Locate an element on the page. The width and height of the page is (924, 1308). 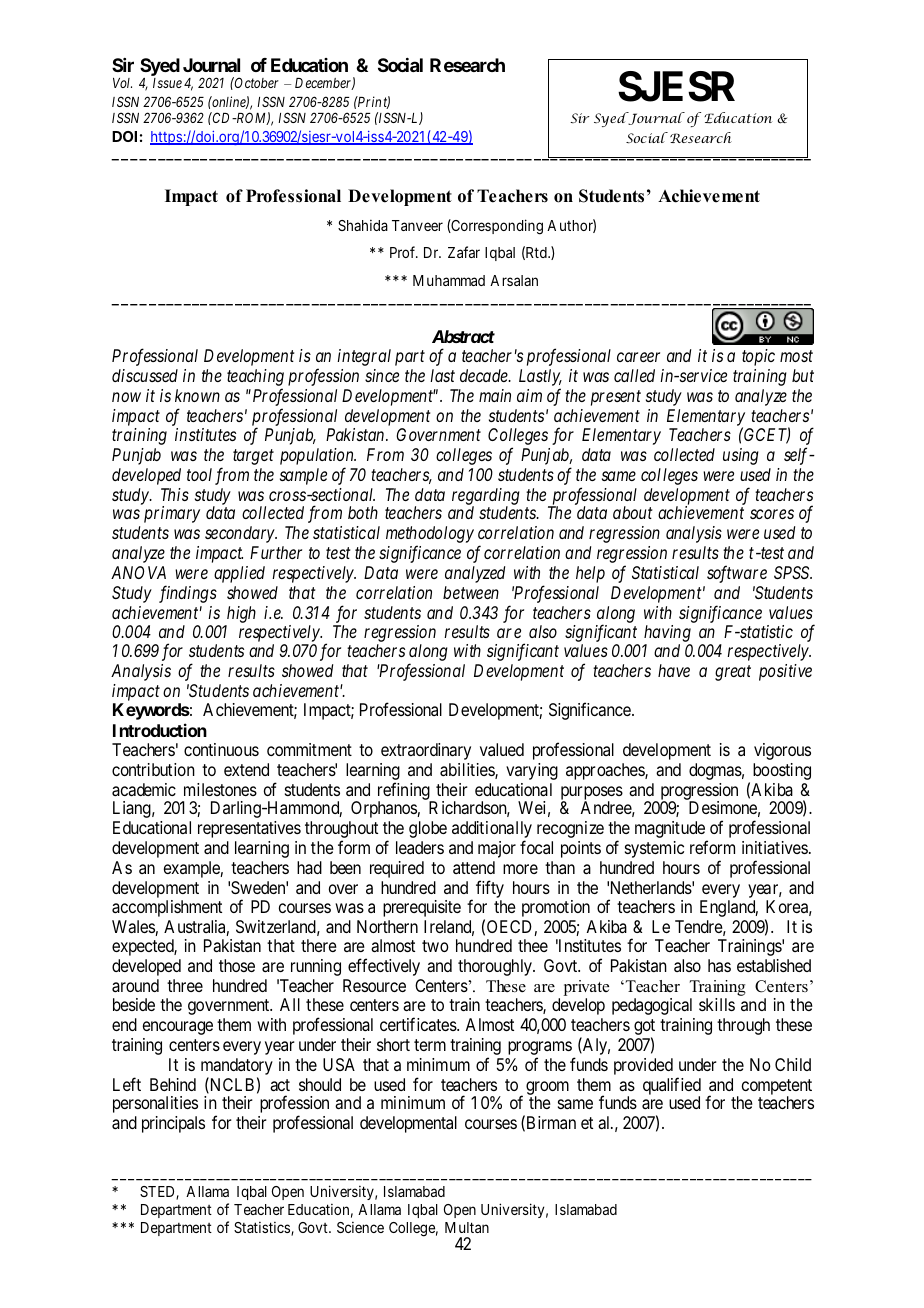
between is located at coordinates (471, 592).
